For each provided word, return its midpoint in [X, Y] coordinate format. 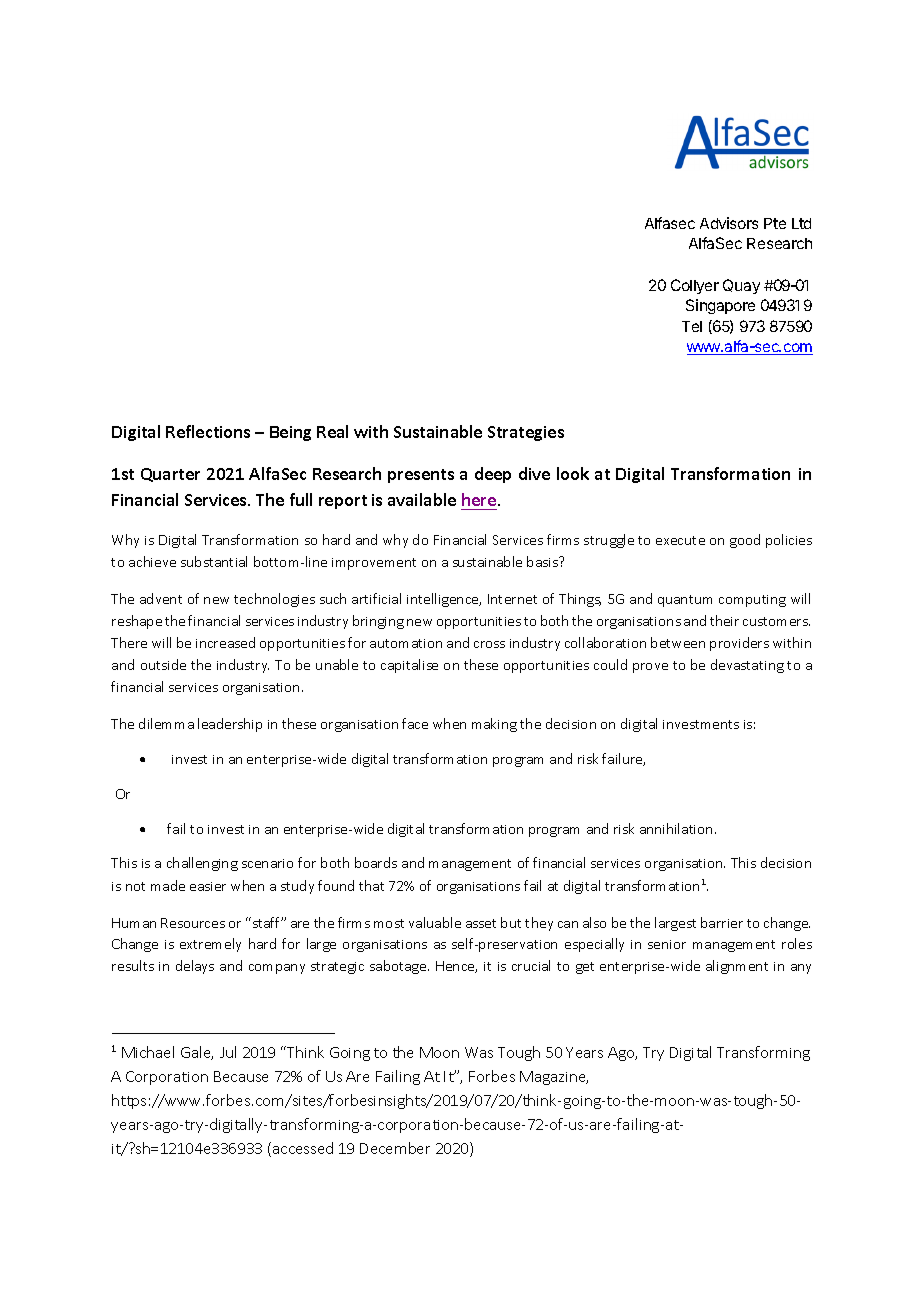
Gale [197, 1053]
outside [163, 664]
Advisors [729, 223]
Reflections [208, 431]
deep [493, 475]
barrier [722, 922]
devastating [747, 666]
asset [481, 923]
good [745, 541]
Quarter [170, 475]
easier [208, 886]
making [494, 725]
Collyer [695, 286]
